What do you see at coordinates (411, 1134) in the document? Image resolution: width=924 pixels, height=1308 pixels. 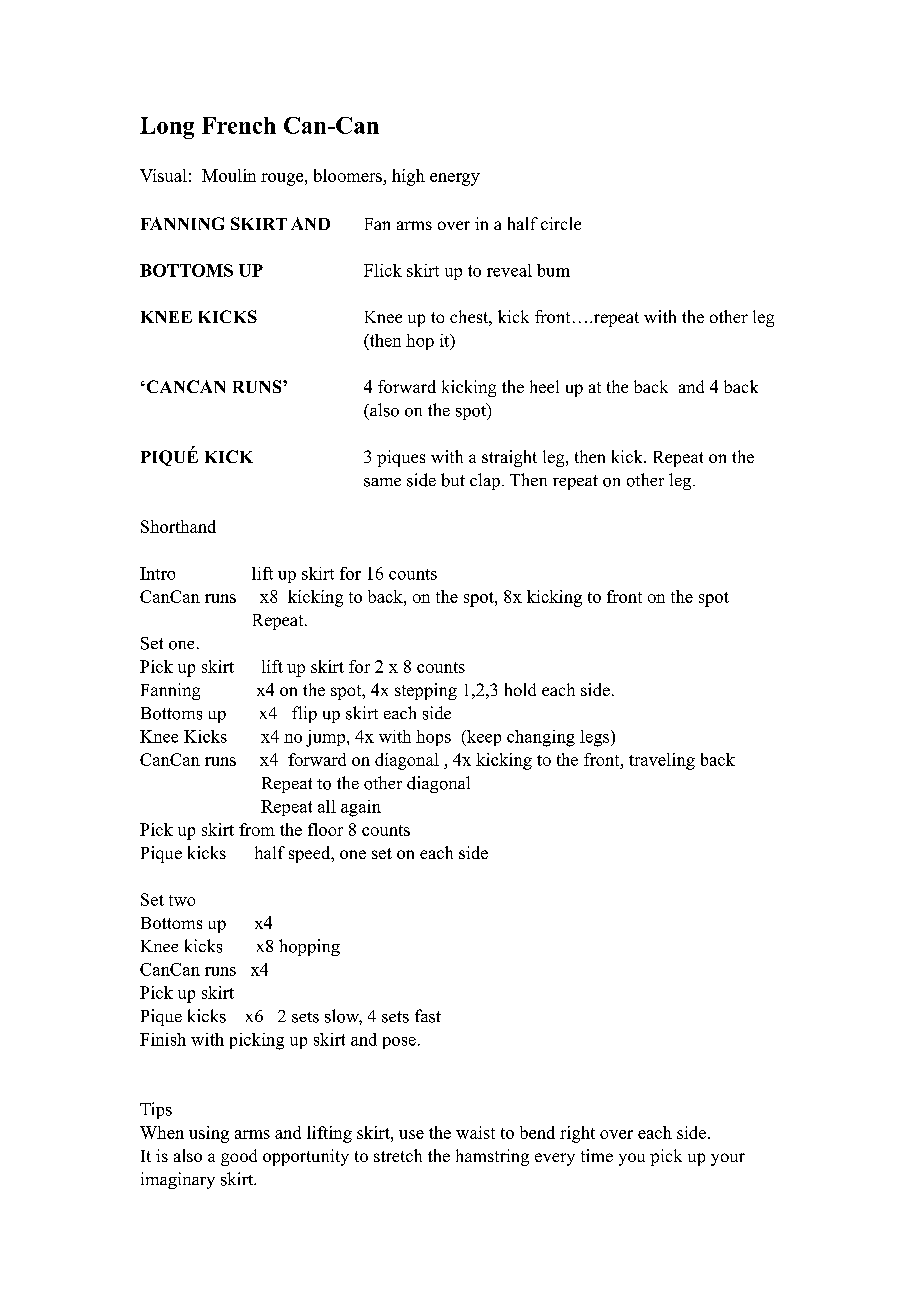 I see `use` at bounding box center [411, 1134].
